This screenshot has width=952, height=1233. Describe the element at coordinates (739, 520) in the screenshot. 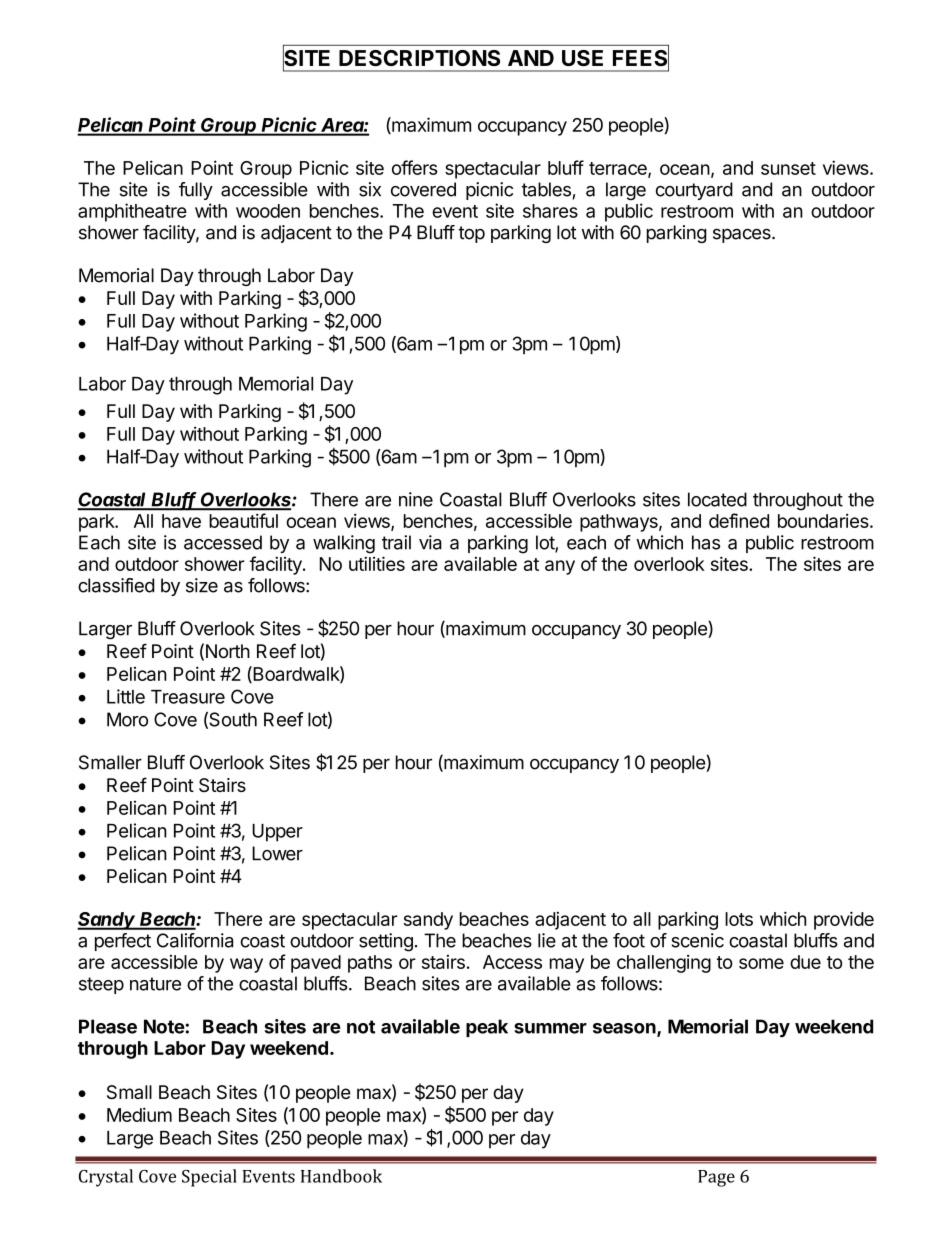

I see `defined` at that location.
